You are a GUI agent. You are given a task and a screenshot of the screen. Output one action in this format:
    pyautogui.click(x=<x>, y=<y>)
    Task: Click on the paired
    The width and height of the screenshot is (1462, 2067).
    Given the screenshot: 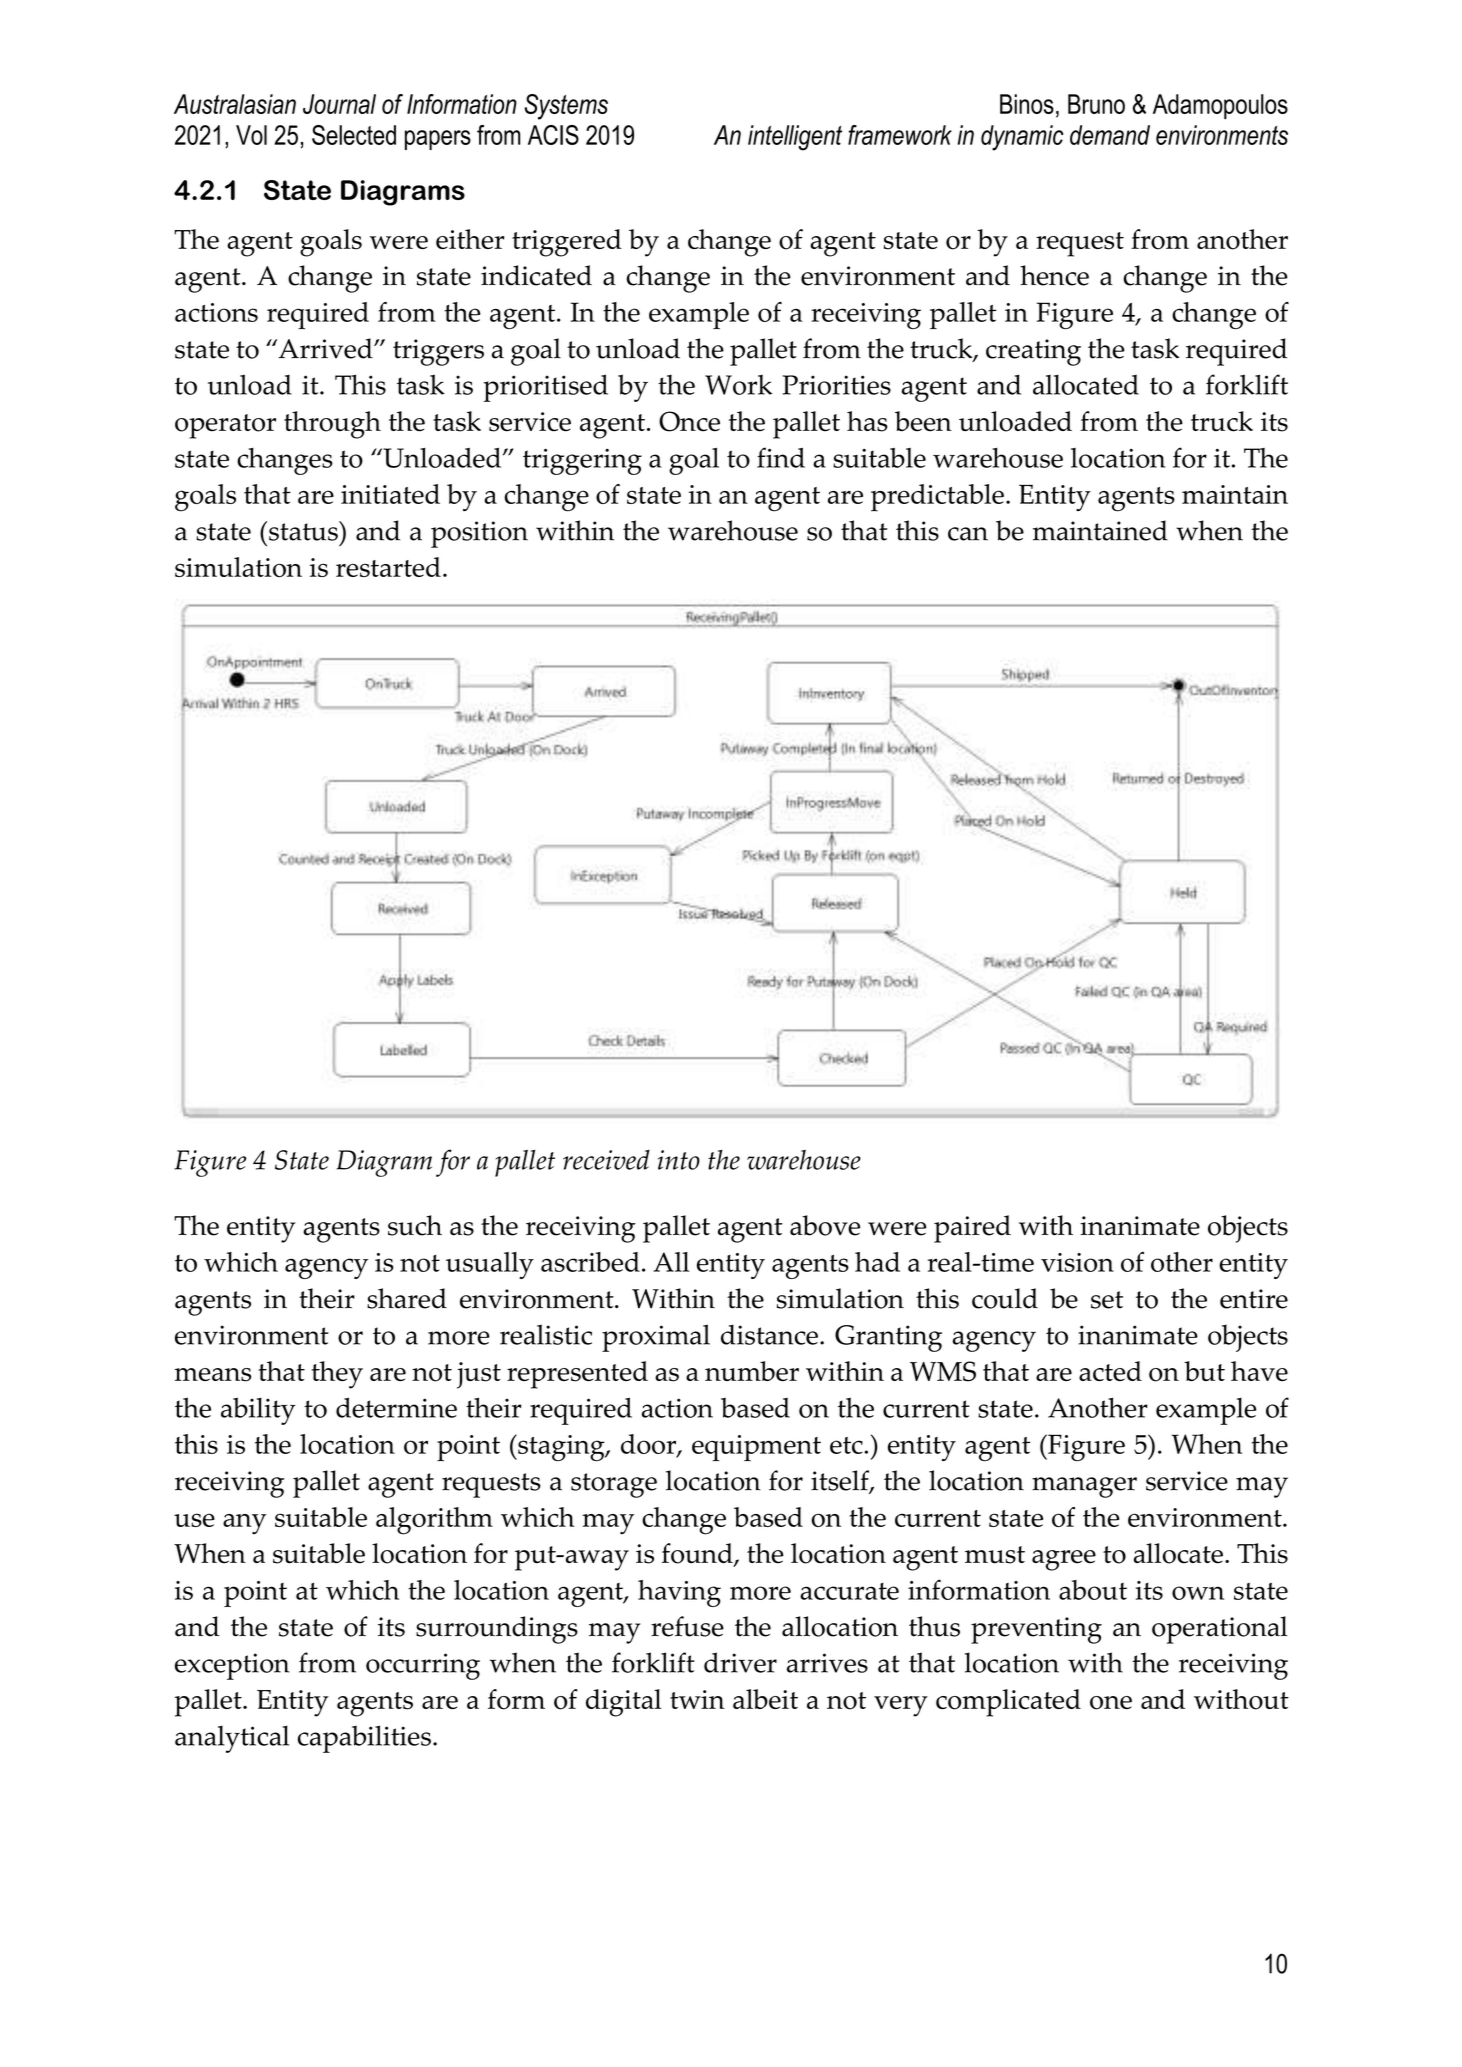 What is the action you would take?
    pyautogui.click(x=972, y=1229)
